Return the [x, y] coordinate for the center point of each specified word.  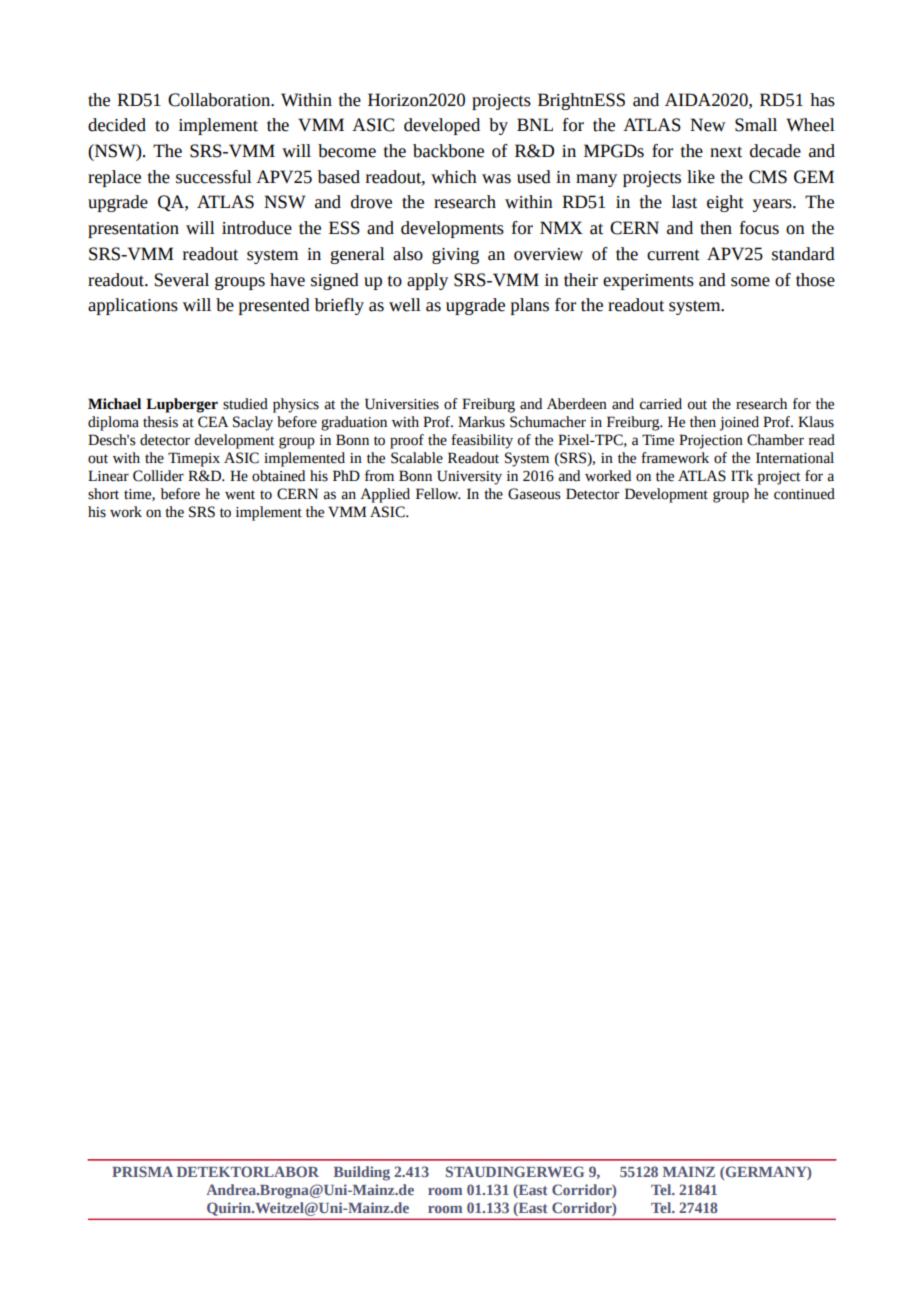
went [240, 495]
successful [214, 177]
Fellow [438, 494]
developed [442, 126]
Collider [158, 476]
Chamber [775, 440]
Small [756, 125]
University [469, 477]
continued [804, 494]
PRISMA [142, 1171]
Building [362, 1173]
